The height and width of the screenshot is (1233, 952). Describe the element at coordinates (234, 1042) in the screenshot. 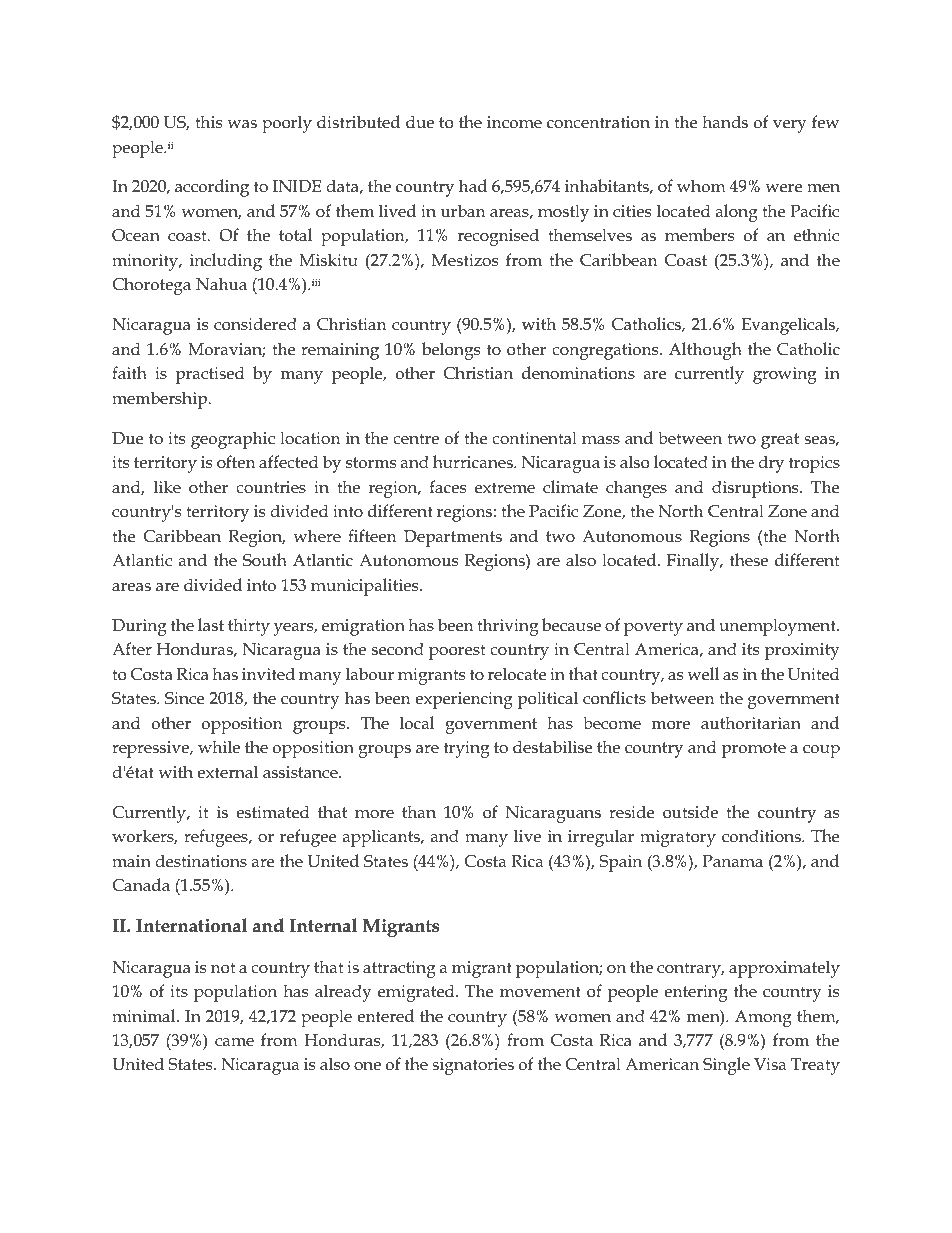

I see `came` at that location.
